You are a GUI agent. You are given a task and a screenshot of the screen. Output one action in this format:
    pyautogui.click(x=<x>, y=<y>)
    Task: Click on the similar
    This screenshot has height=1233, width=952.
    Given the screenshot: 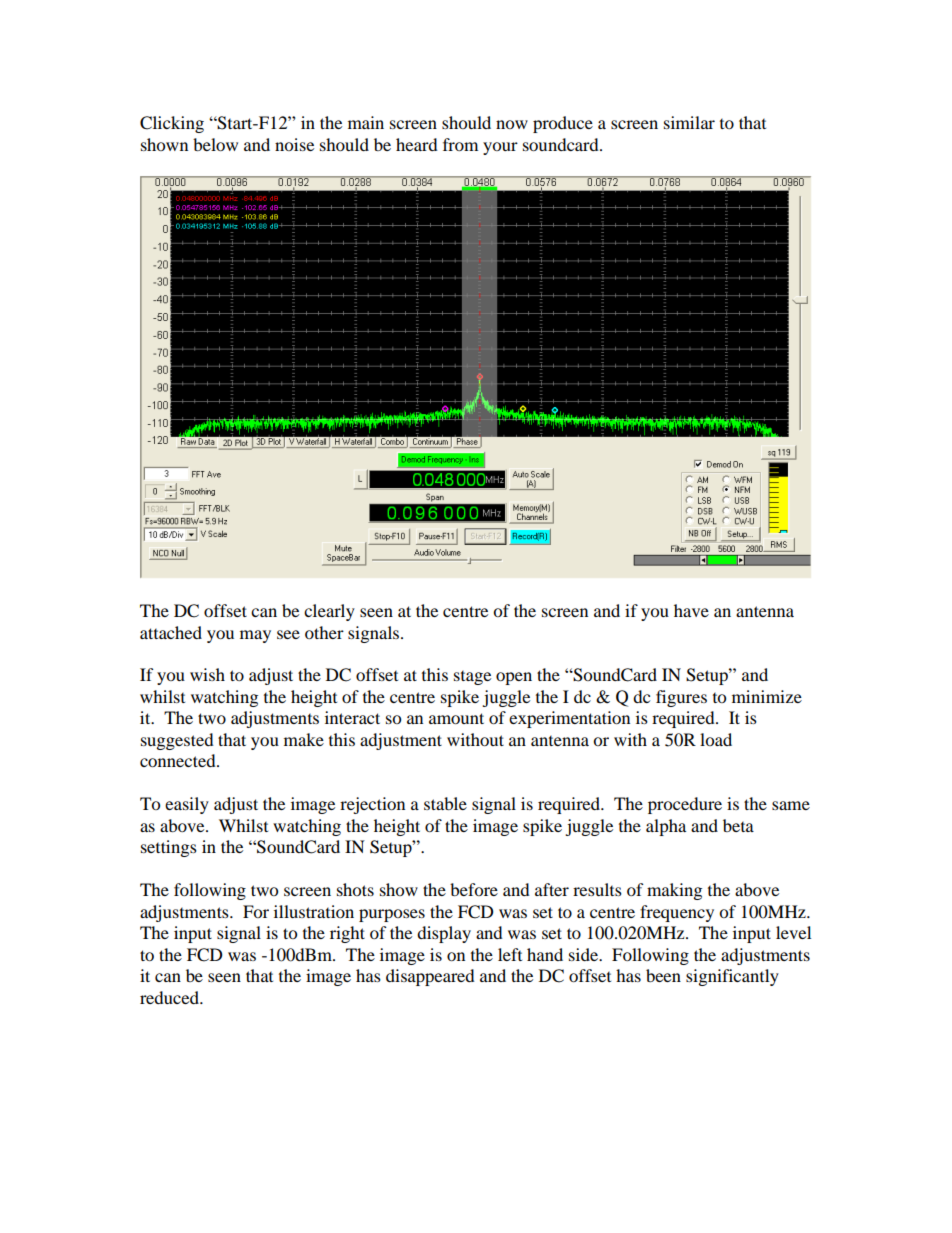 What is the action you would take?
    pyautogui.click(x=689, y=122)
